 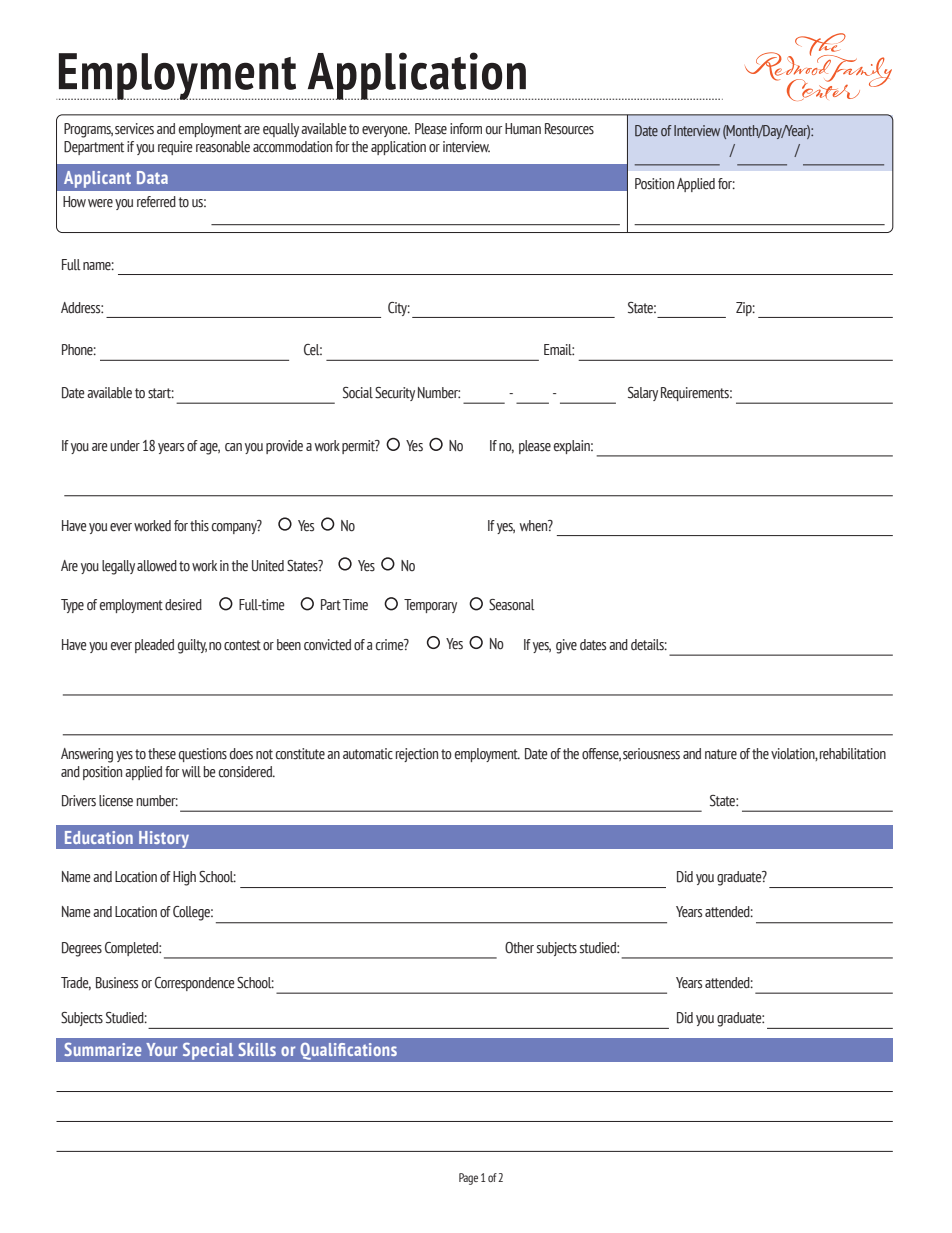 I want to click on Temporary, so click(x=430, y=606).
